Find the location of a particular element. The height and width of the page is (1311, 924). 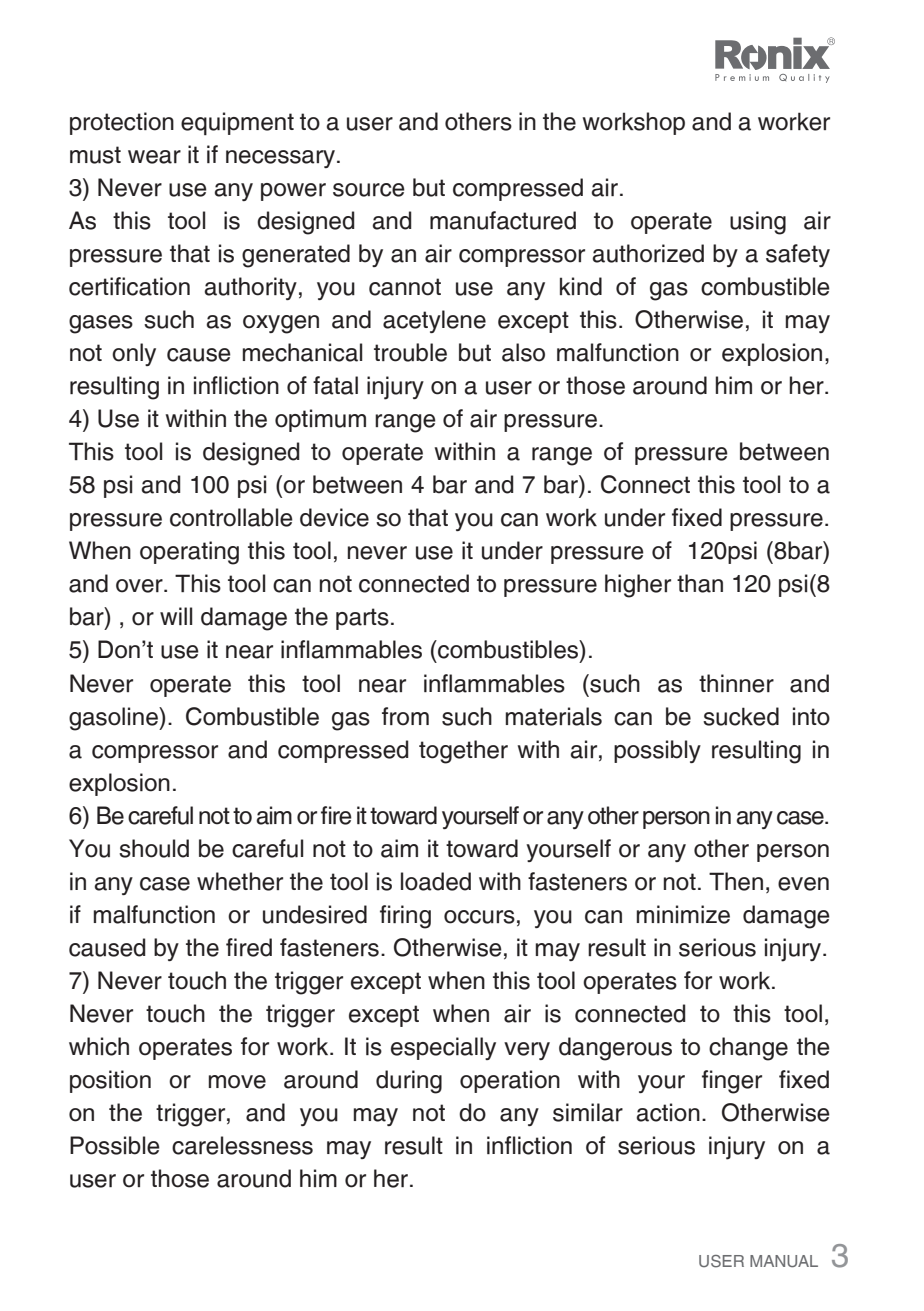

from is located at coordinates (405, 716).
